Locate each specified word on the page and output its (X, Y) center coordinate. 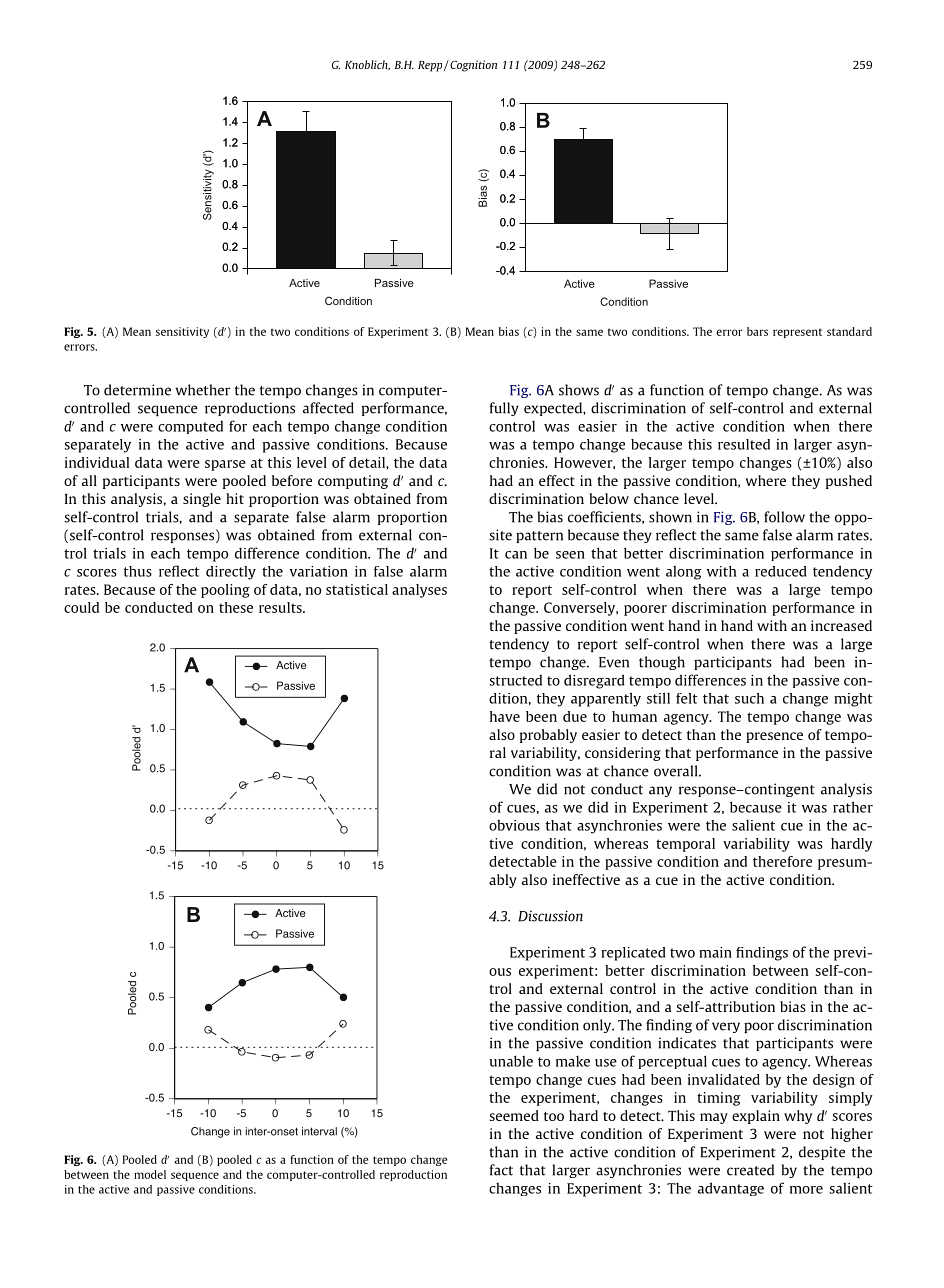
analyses (419, 591)
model (150, 1174)
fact (501, 1170)
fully (504, 409)
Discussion (550, 916)
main (715, 952)
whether (203, 390)
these (236, 607)
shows (579, 390)
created (750, 1170)
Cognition (472, 66)
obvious (514, 825)
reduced (780, 571)
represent (797, 333)
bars (757, 331)
